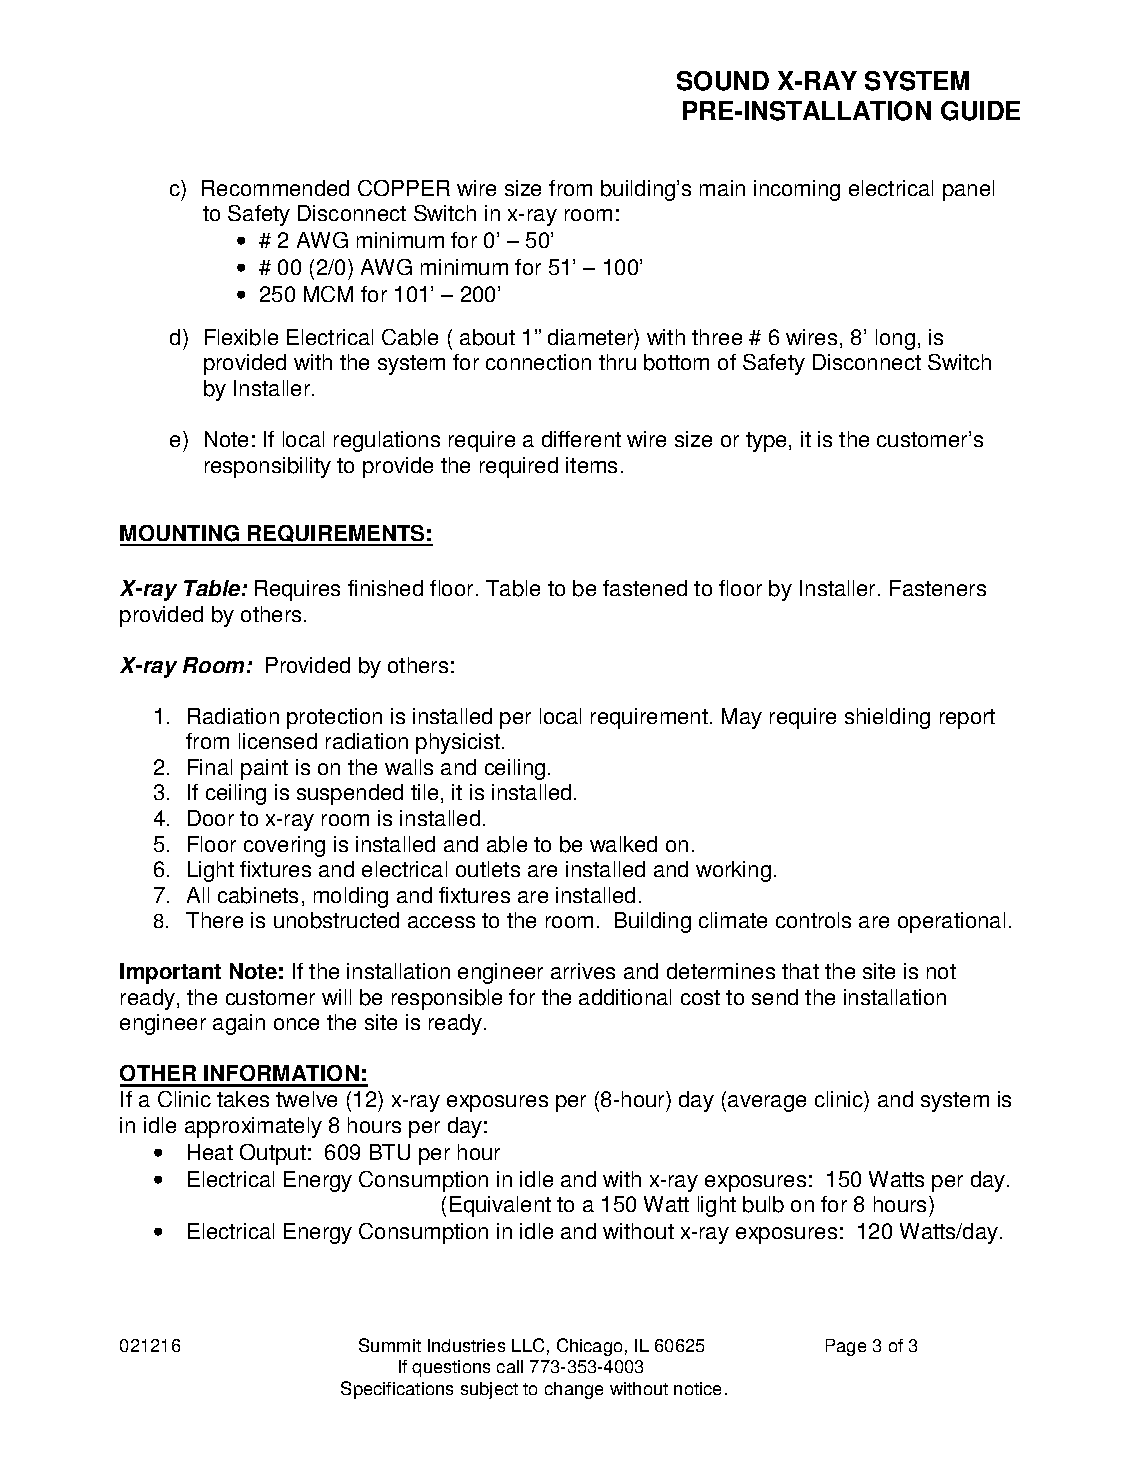  What do you see at coordinates (723, 81) in the document?
I see `SOUND` at bounding box center [723, 81].
